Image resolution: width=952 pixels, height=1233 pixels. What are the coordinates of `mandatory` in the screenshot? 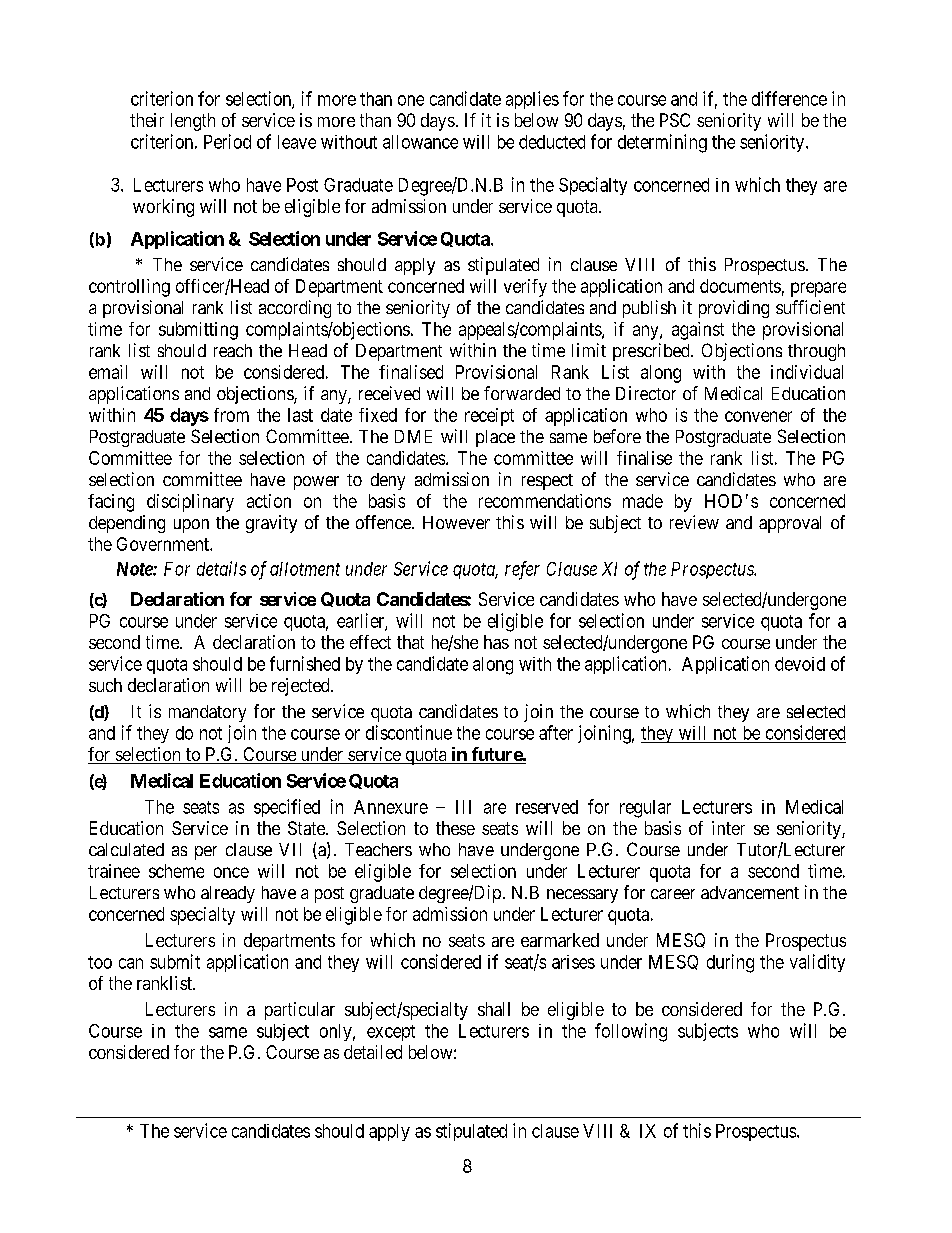 It's located at (207, 713).
